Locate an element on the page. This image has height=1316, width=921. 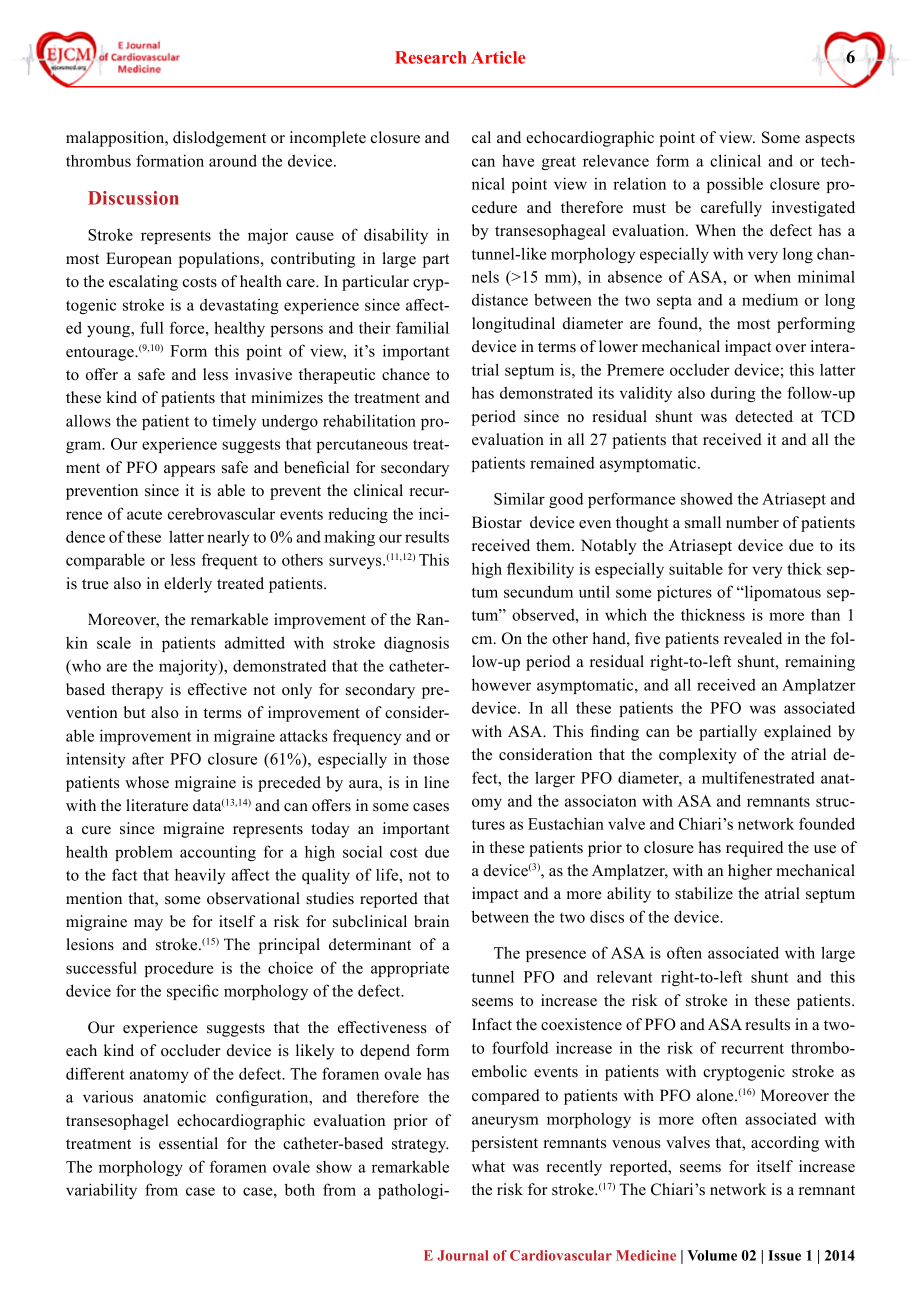
around is located at coordinates (233, 160).
